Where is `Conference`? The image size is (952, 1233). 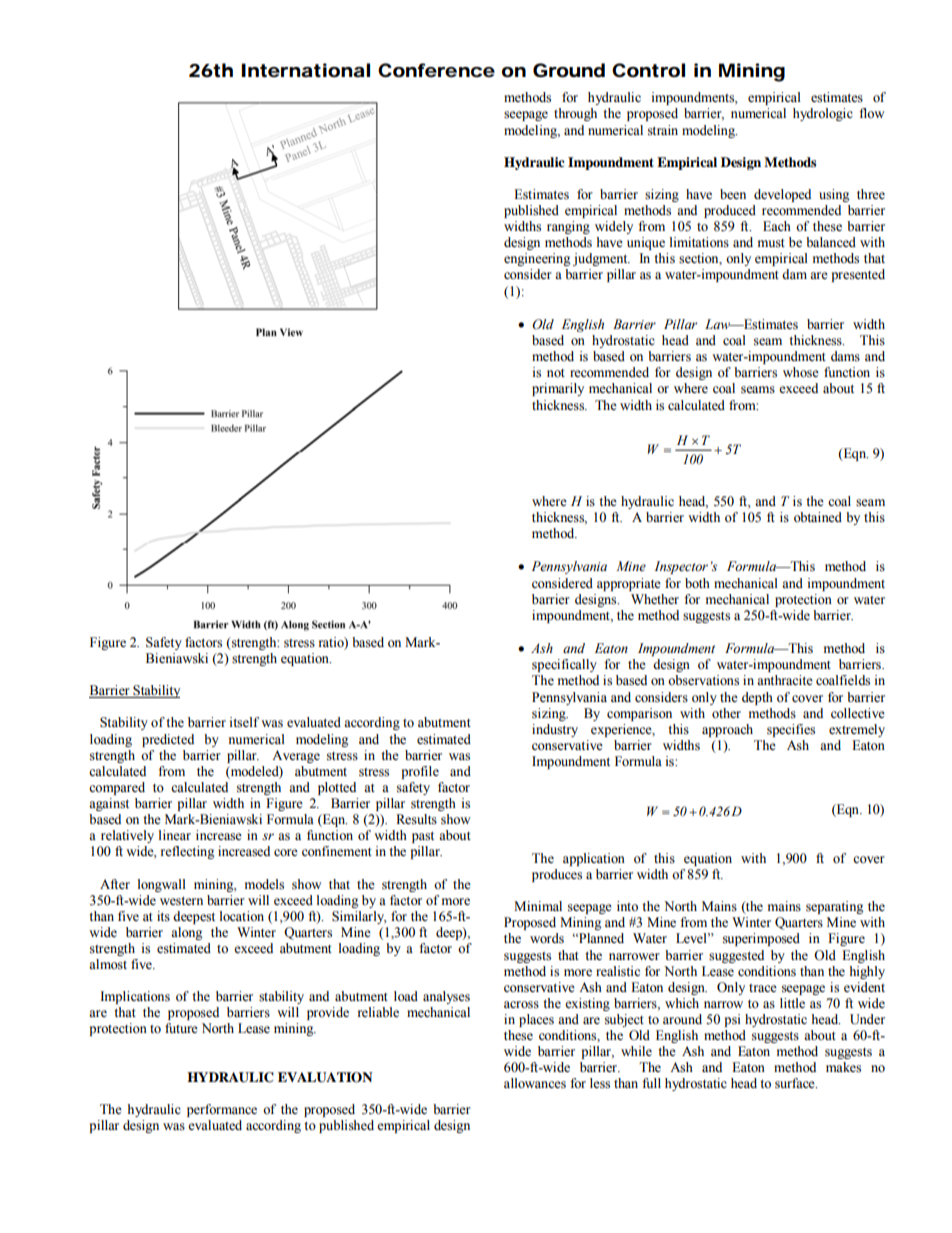
Conference is located at coordinates (436, 70).
